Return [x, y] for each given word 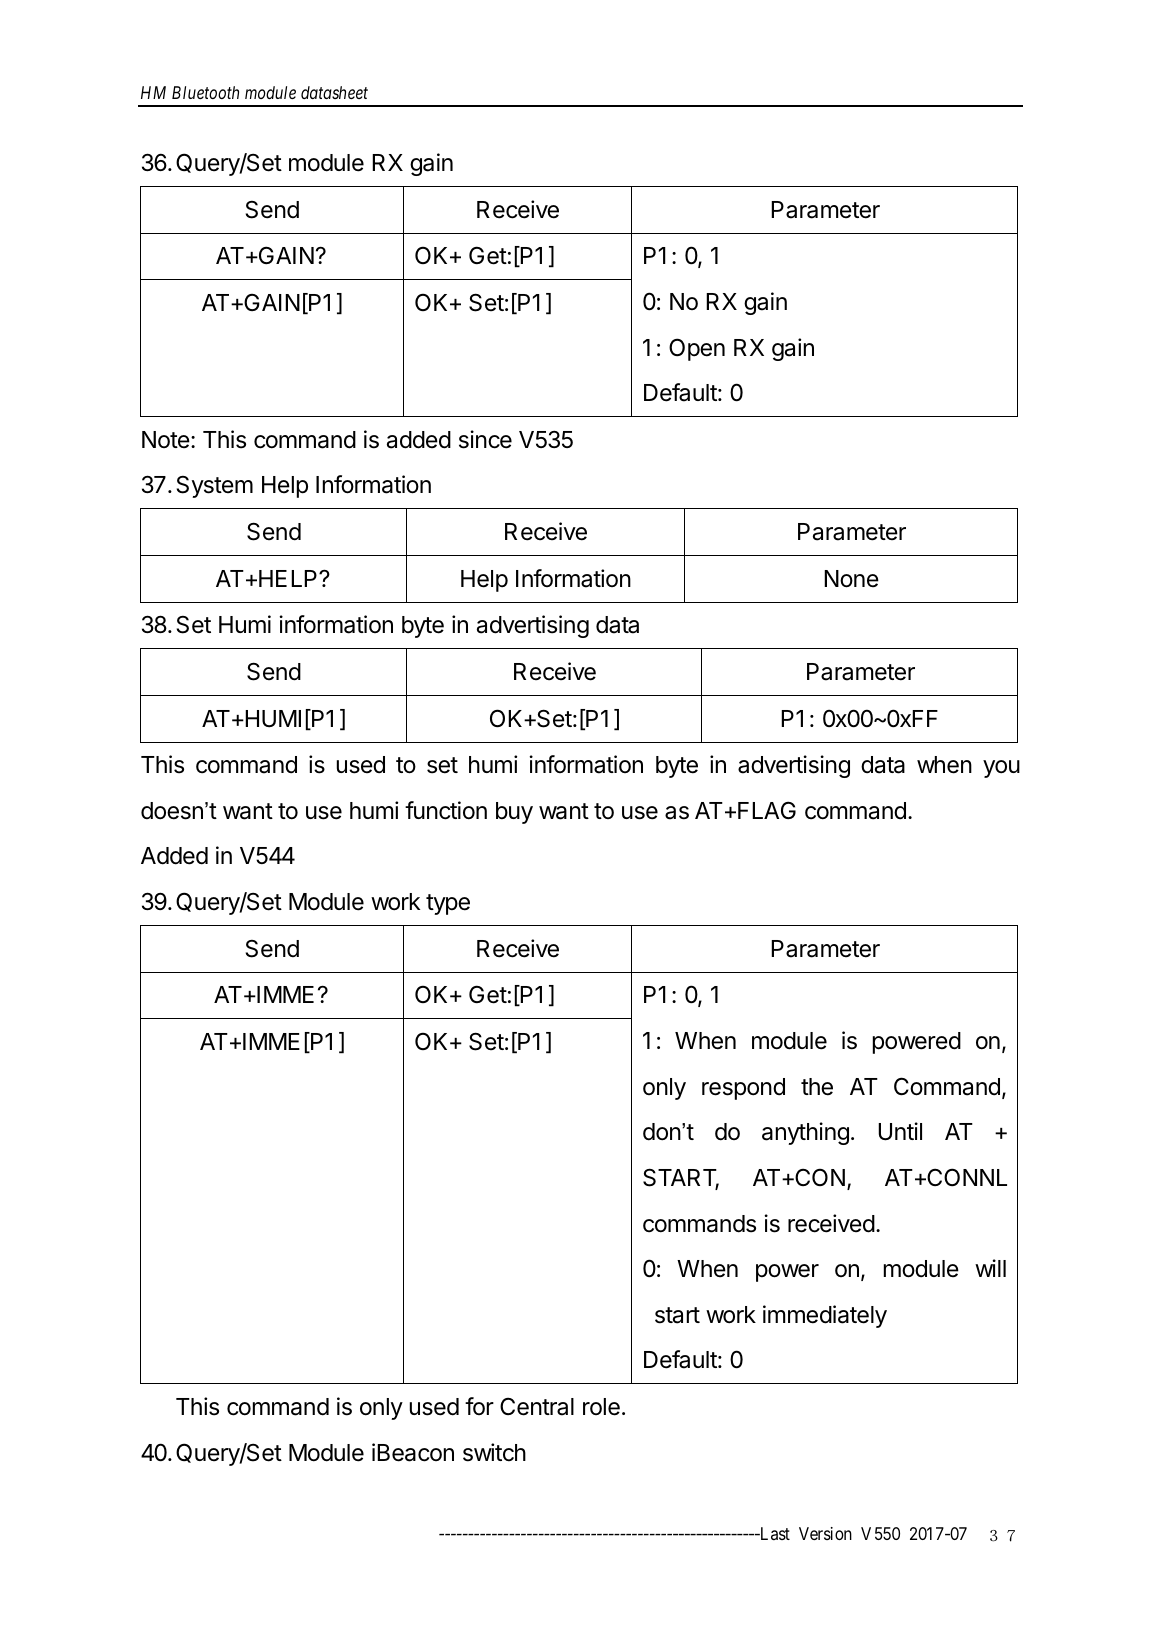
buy [514, 813]
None [851, 579]
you [1001, 769]
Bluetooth [205, 92]
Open [697, 349]
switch [494, 1452]
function [446, 810]
